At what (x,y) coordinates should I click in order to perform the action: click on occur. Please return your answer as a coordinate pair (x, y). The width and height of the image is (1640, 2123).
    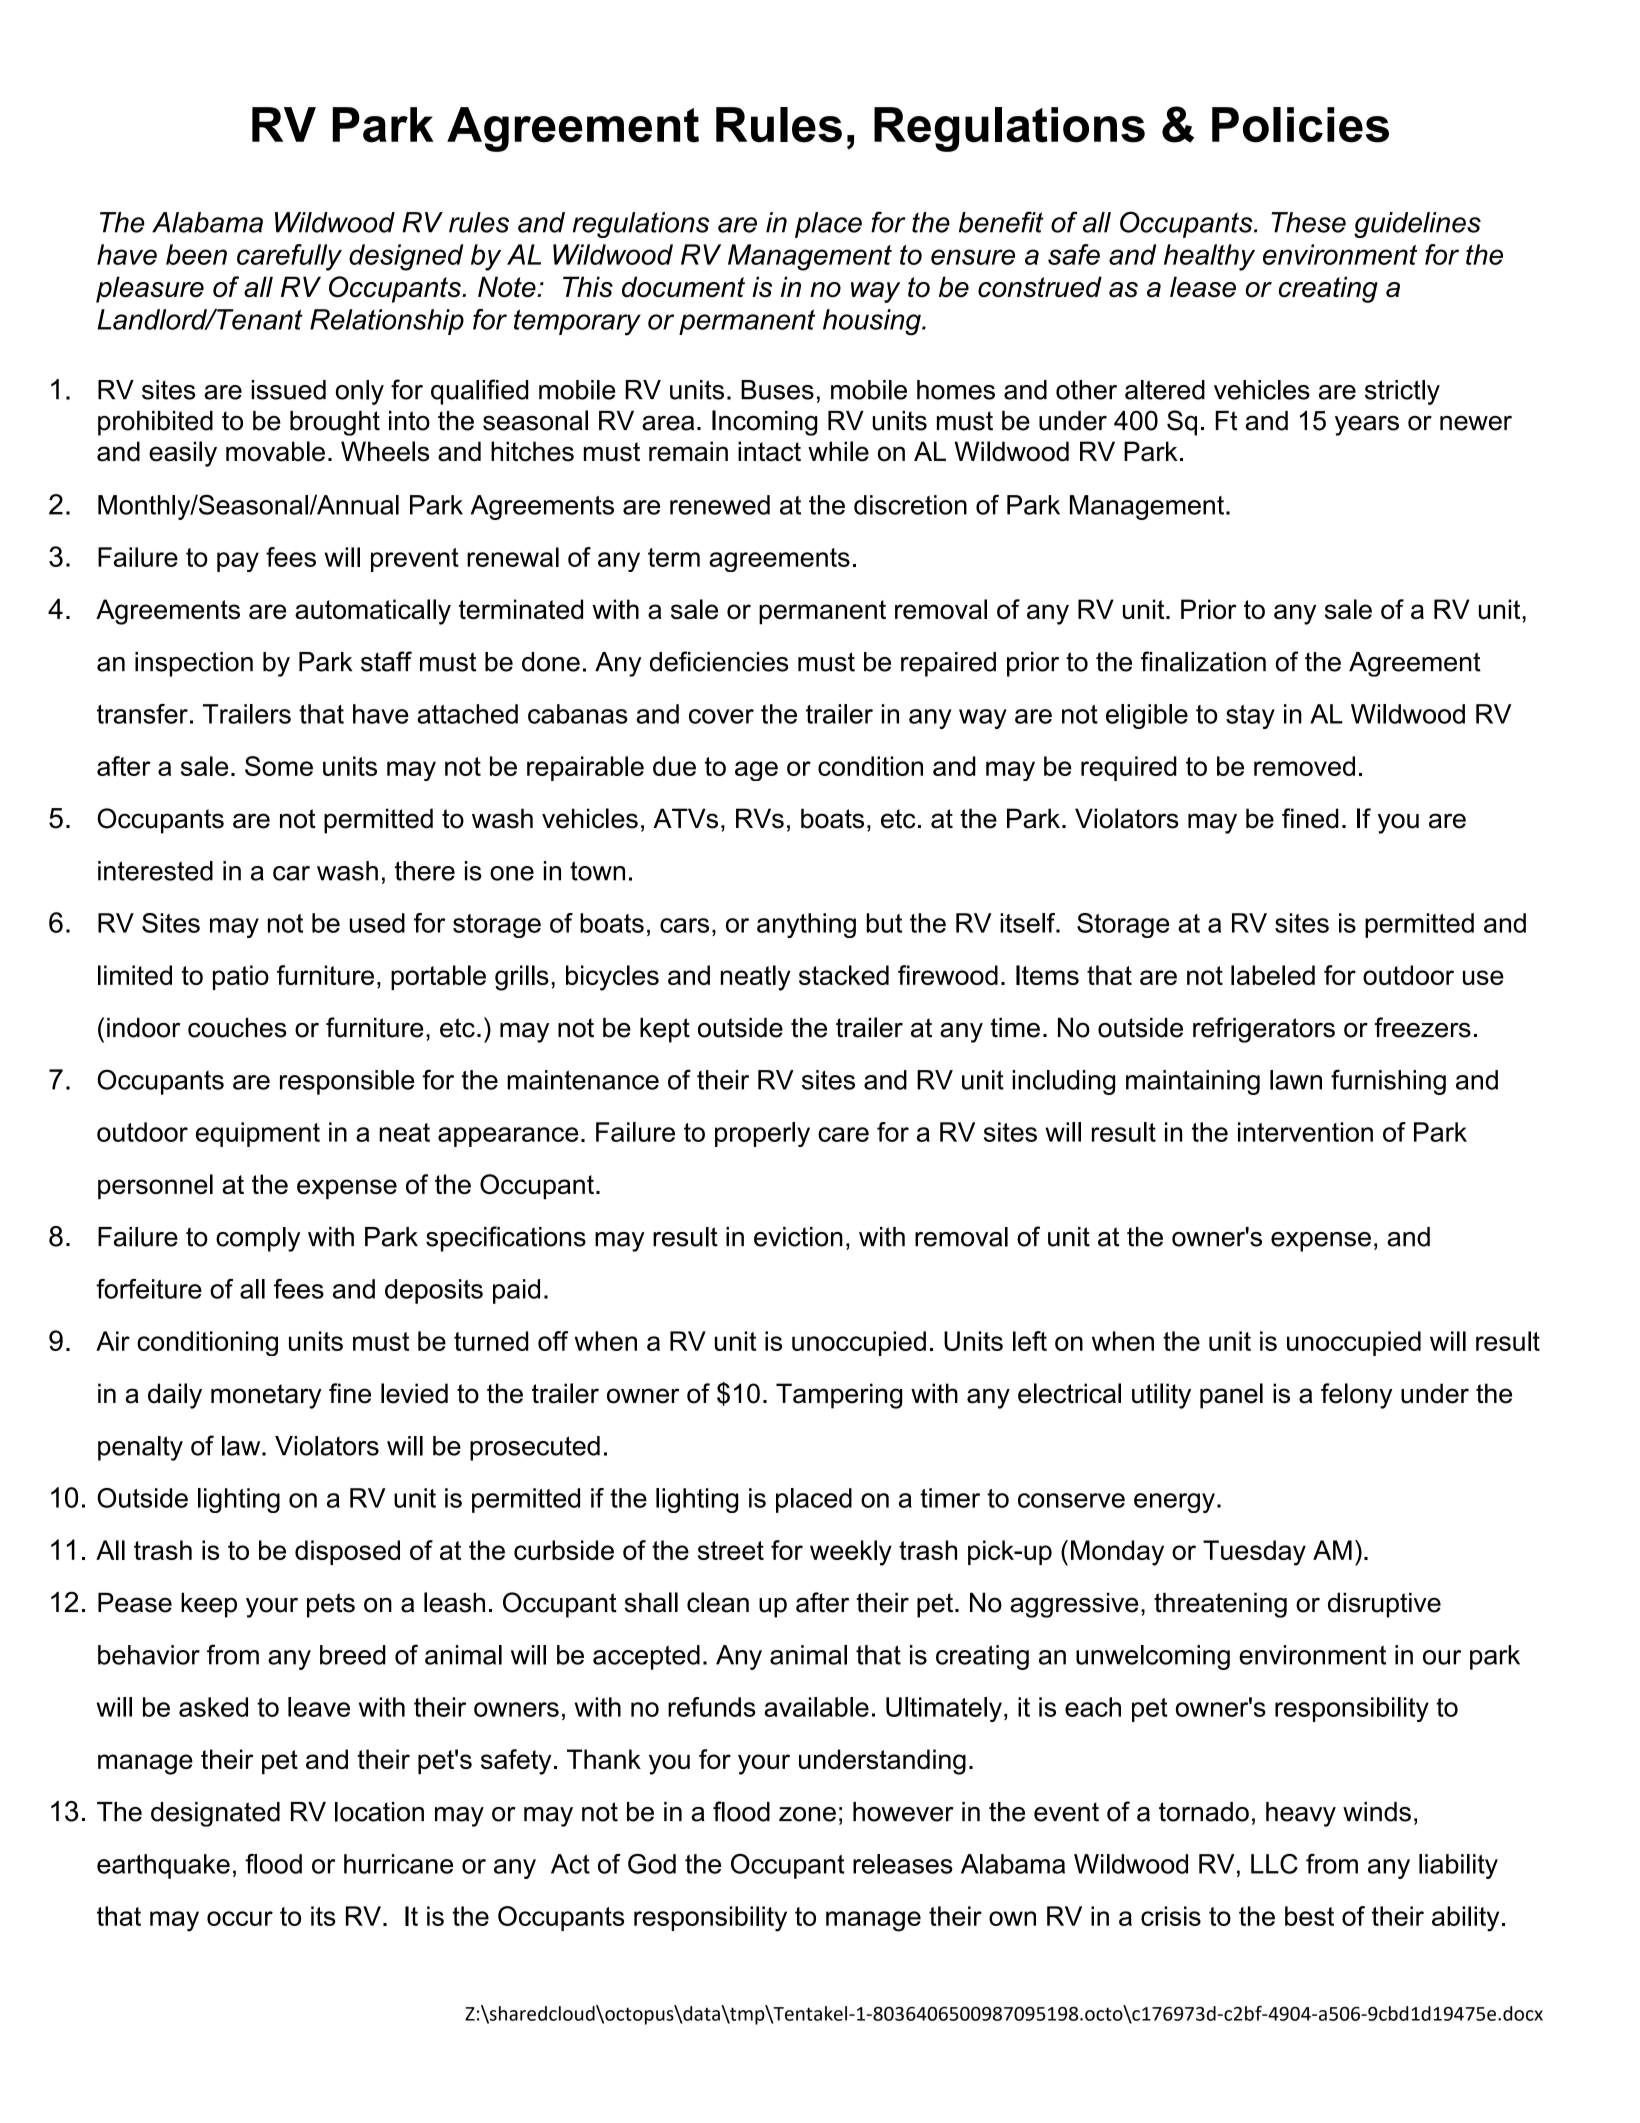
    Looking at the image, I should click on (240, 1918).
